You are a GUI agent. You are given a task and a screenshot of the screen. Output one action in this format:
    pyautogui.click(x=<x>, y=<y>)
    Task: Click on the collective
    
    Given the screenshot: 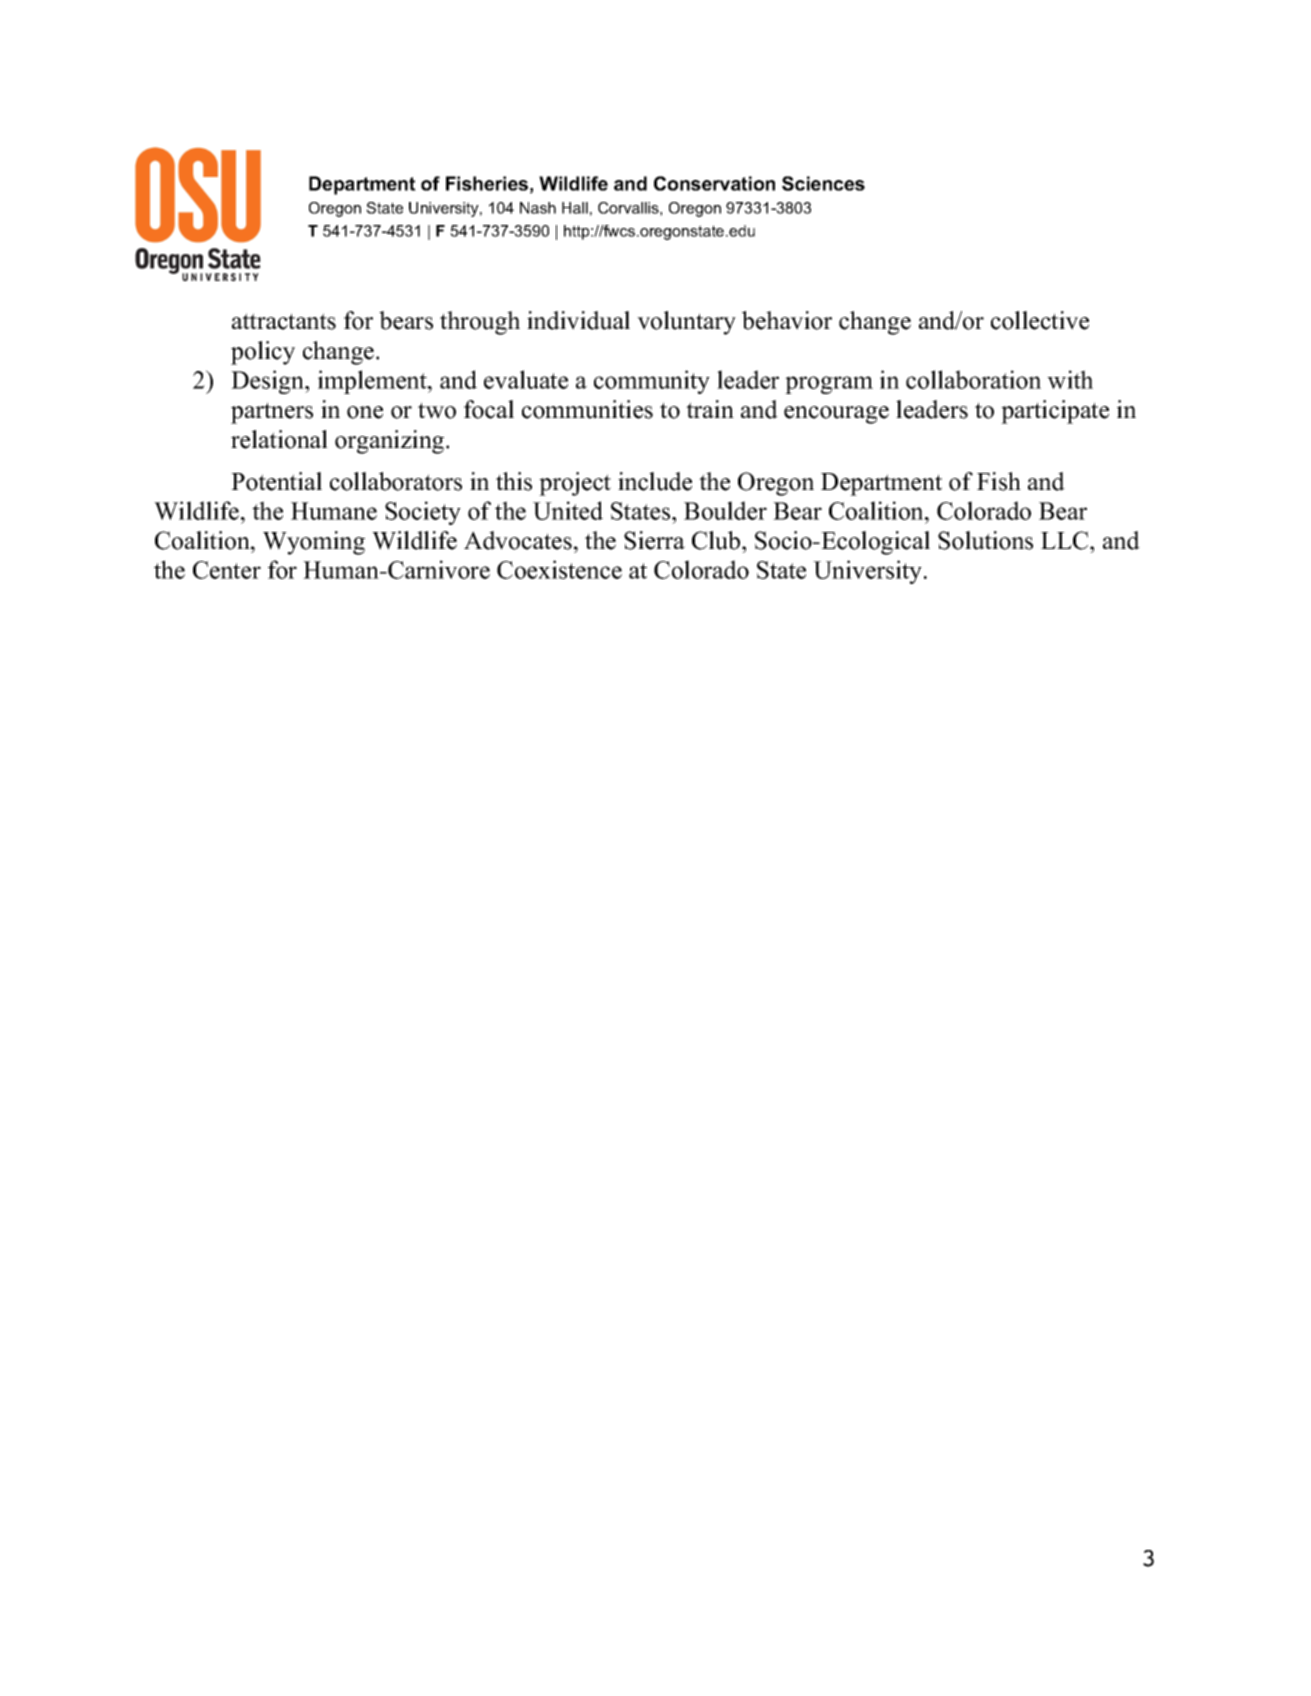 What is the action you would take?
    pyautogui.click(x=1040, y=320)
